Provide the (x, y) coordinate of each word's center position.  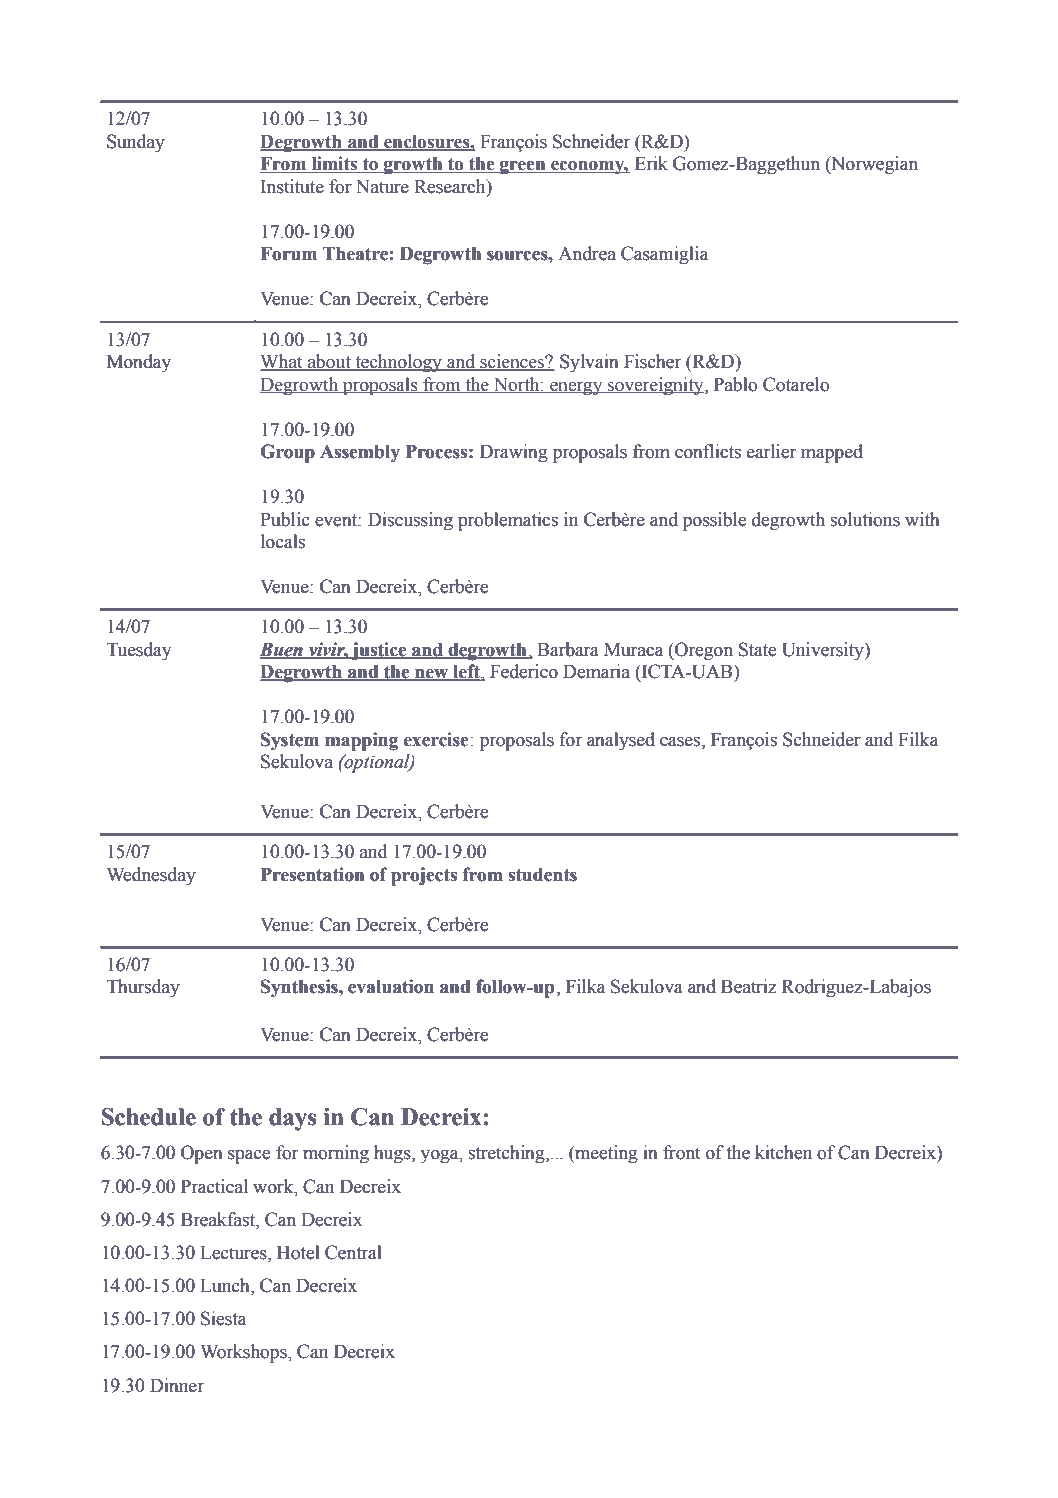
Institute (292, 186)
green (523, 168)
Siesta (223, 1318)
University (824, 651)
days (293, 1119)
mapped (832, 453)
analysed (621, 741)
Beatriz (749, 986)
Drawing (514, 453)
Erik (651, 163)
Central (353, 1252)
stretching (508, 1154)
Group (287, 453)
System (290, 741)
